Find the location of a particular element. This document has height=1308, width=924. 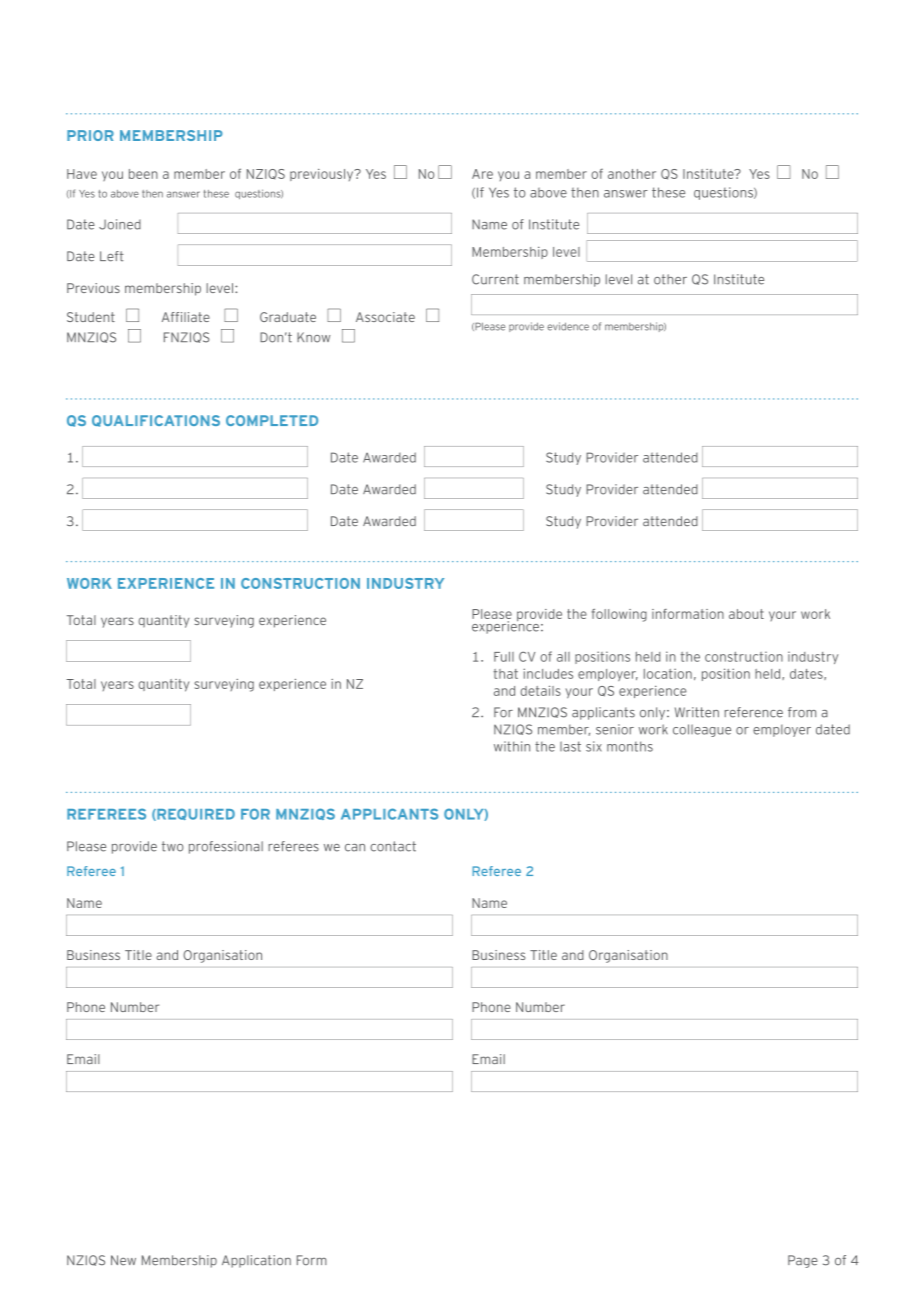

contact is located at coordinates (393, 846).
